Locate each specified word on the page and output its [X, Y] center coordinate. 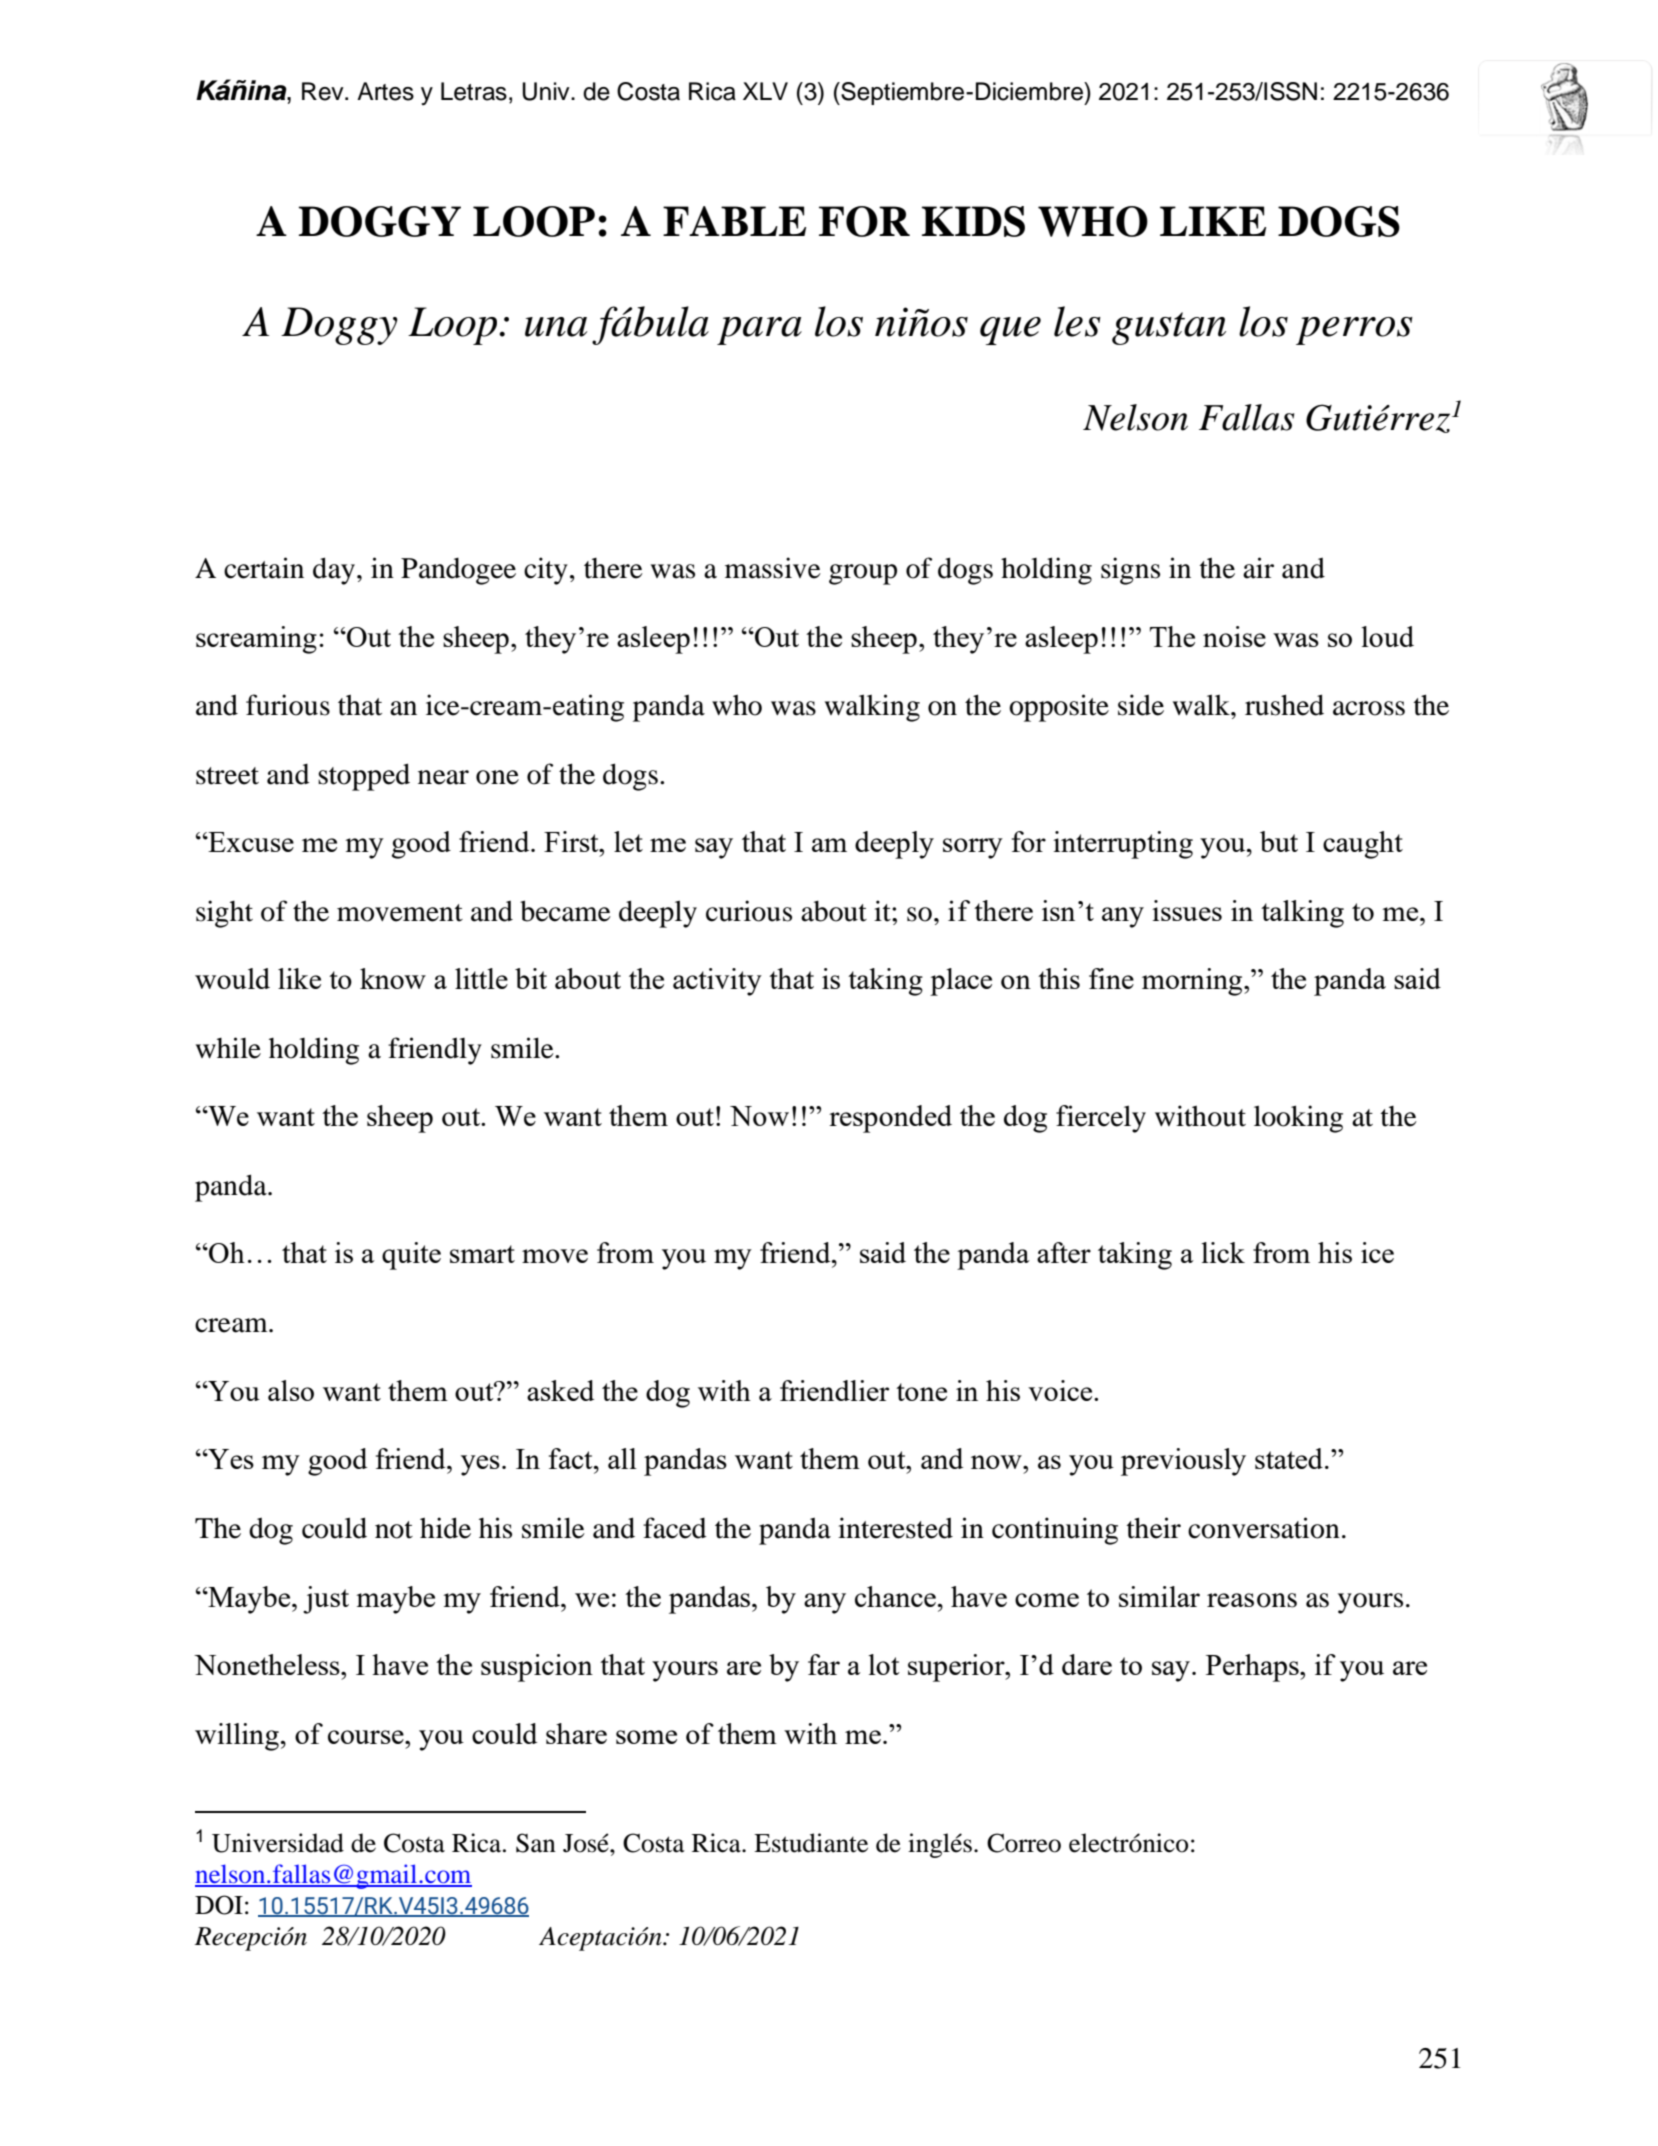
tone [921, 1392]
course [367, 1737]
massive [773, 568]
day [334, 571]
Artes [385, 91]
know [393, 978]
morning [1193, 982]
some [646, 1737]
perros [1354, 331]
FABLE [734, 221]
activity [717, 982]
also [291, 1390]
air [1258, 568]
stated [1289, 1458]
